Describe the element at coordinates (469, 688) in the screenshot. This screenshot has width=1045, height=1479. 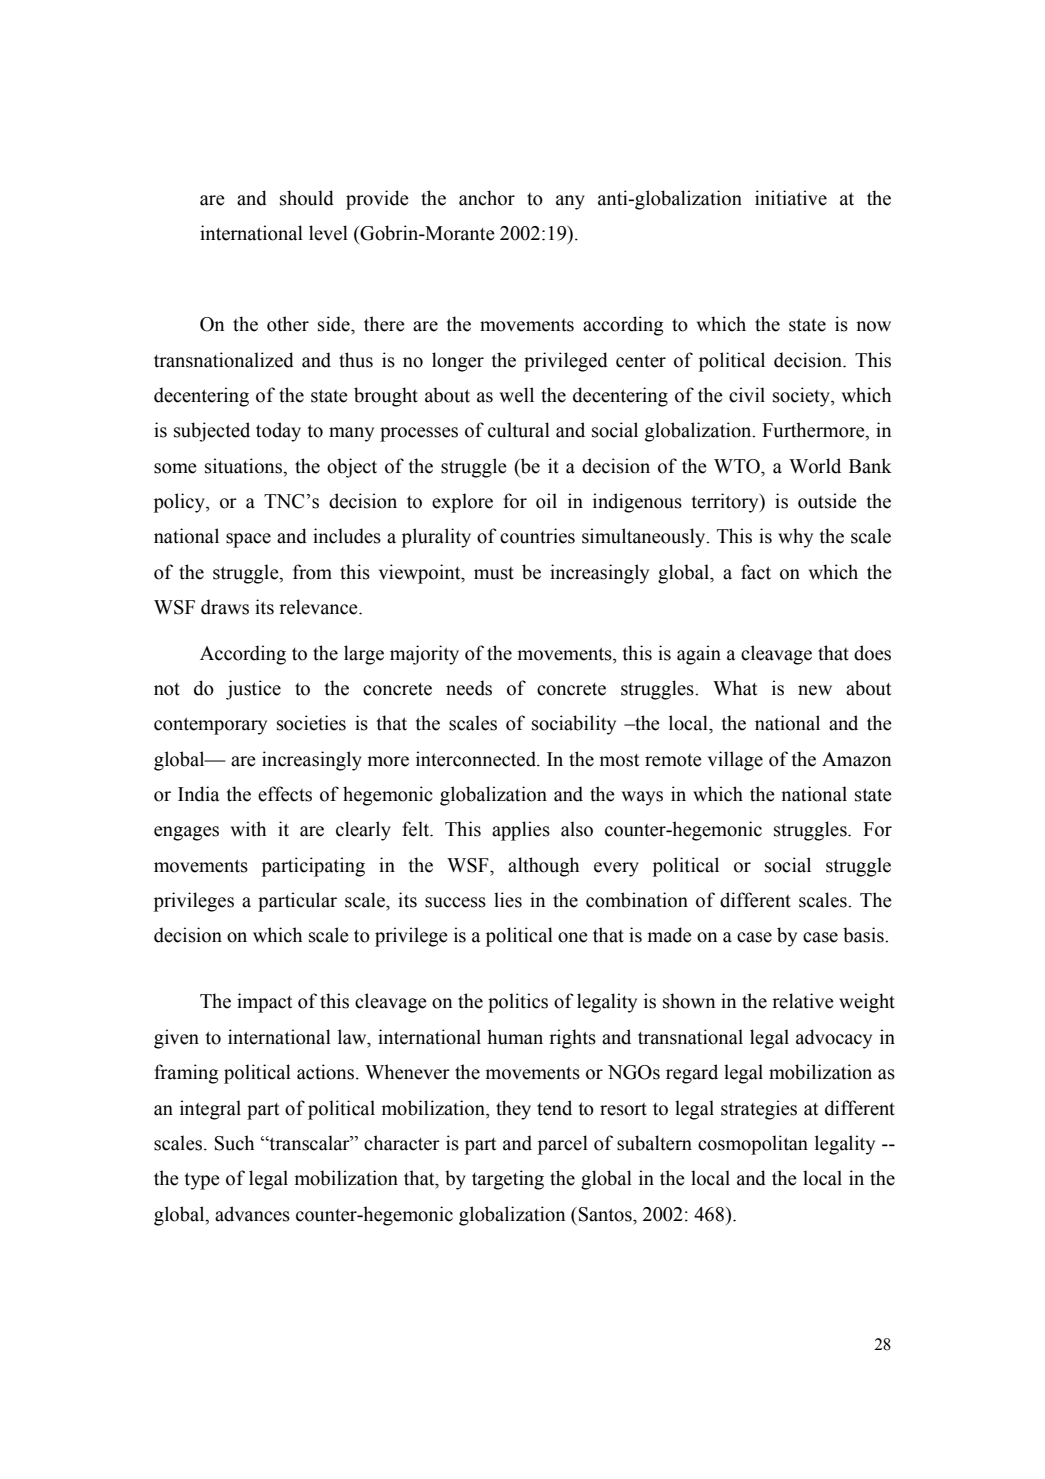
I see `needs` at that location.
